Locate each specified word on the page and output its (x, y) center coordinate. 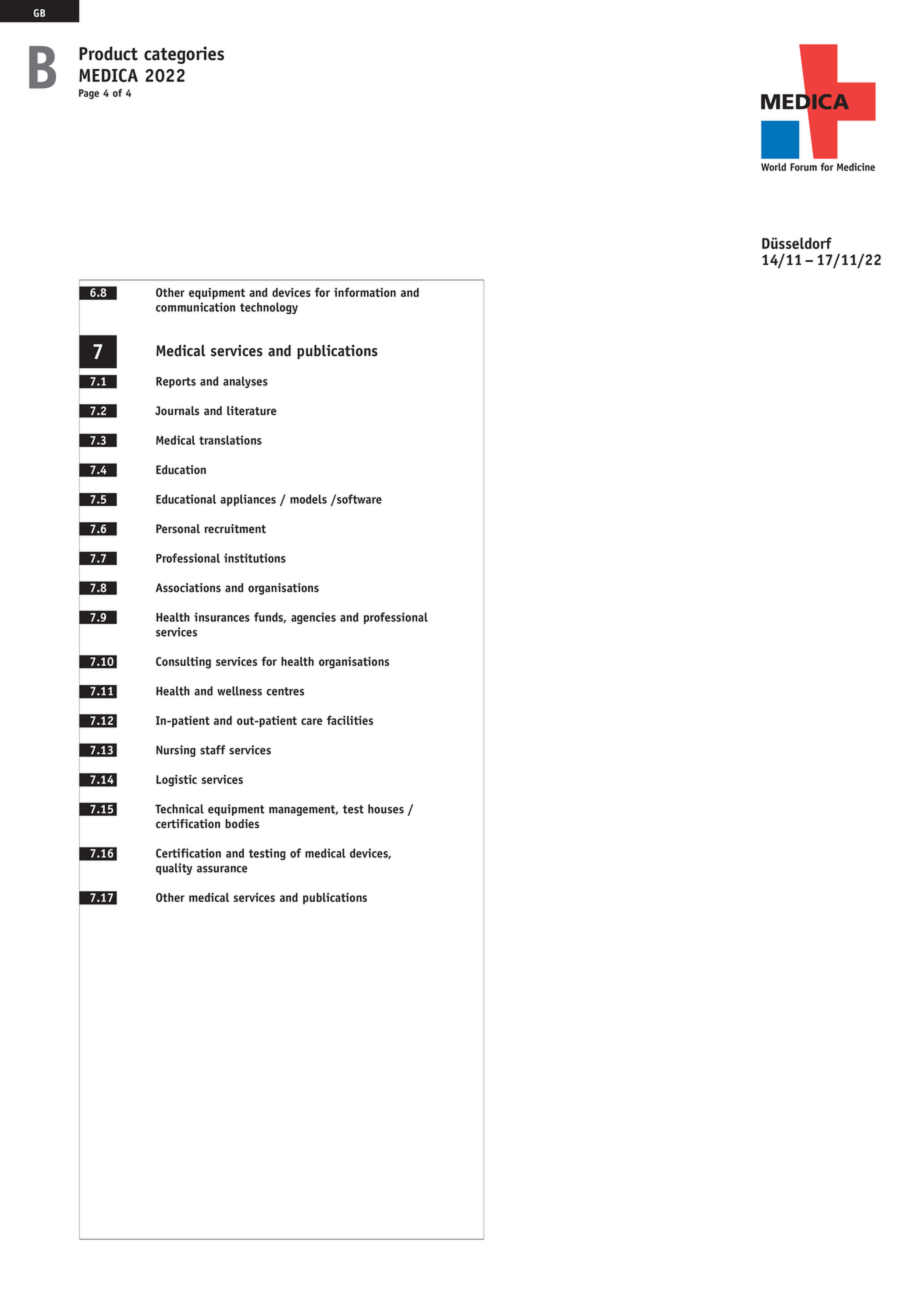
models (308, 499)
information (365, 292)
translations (230, 440)
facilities (350, 720)
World (773, 167)
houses (386, 809)
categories (184, 55)
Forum (803, 167)
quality (174, 869)
